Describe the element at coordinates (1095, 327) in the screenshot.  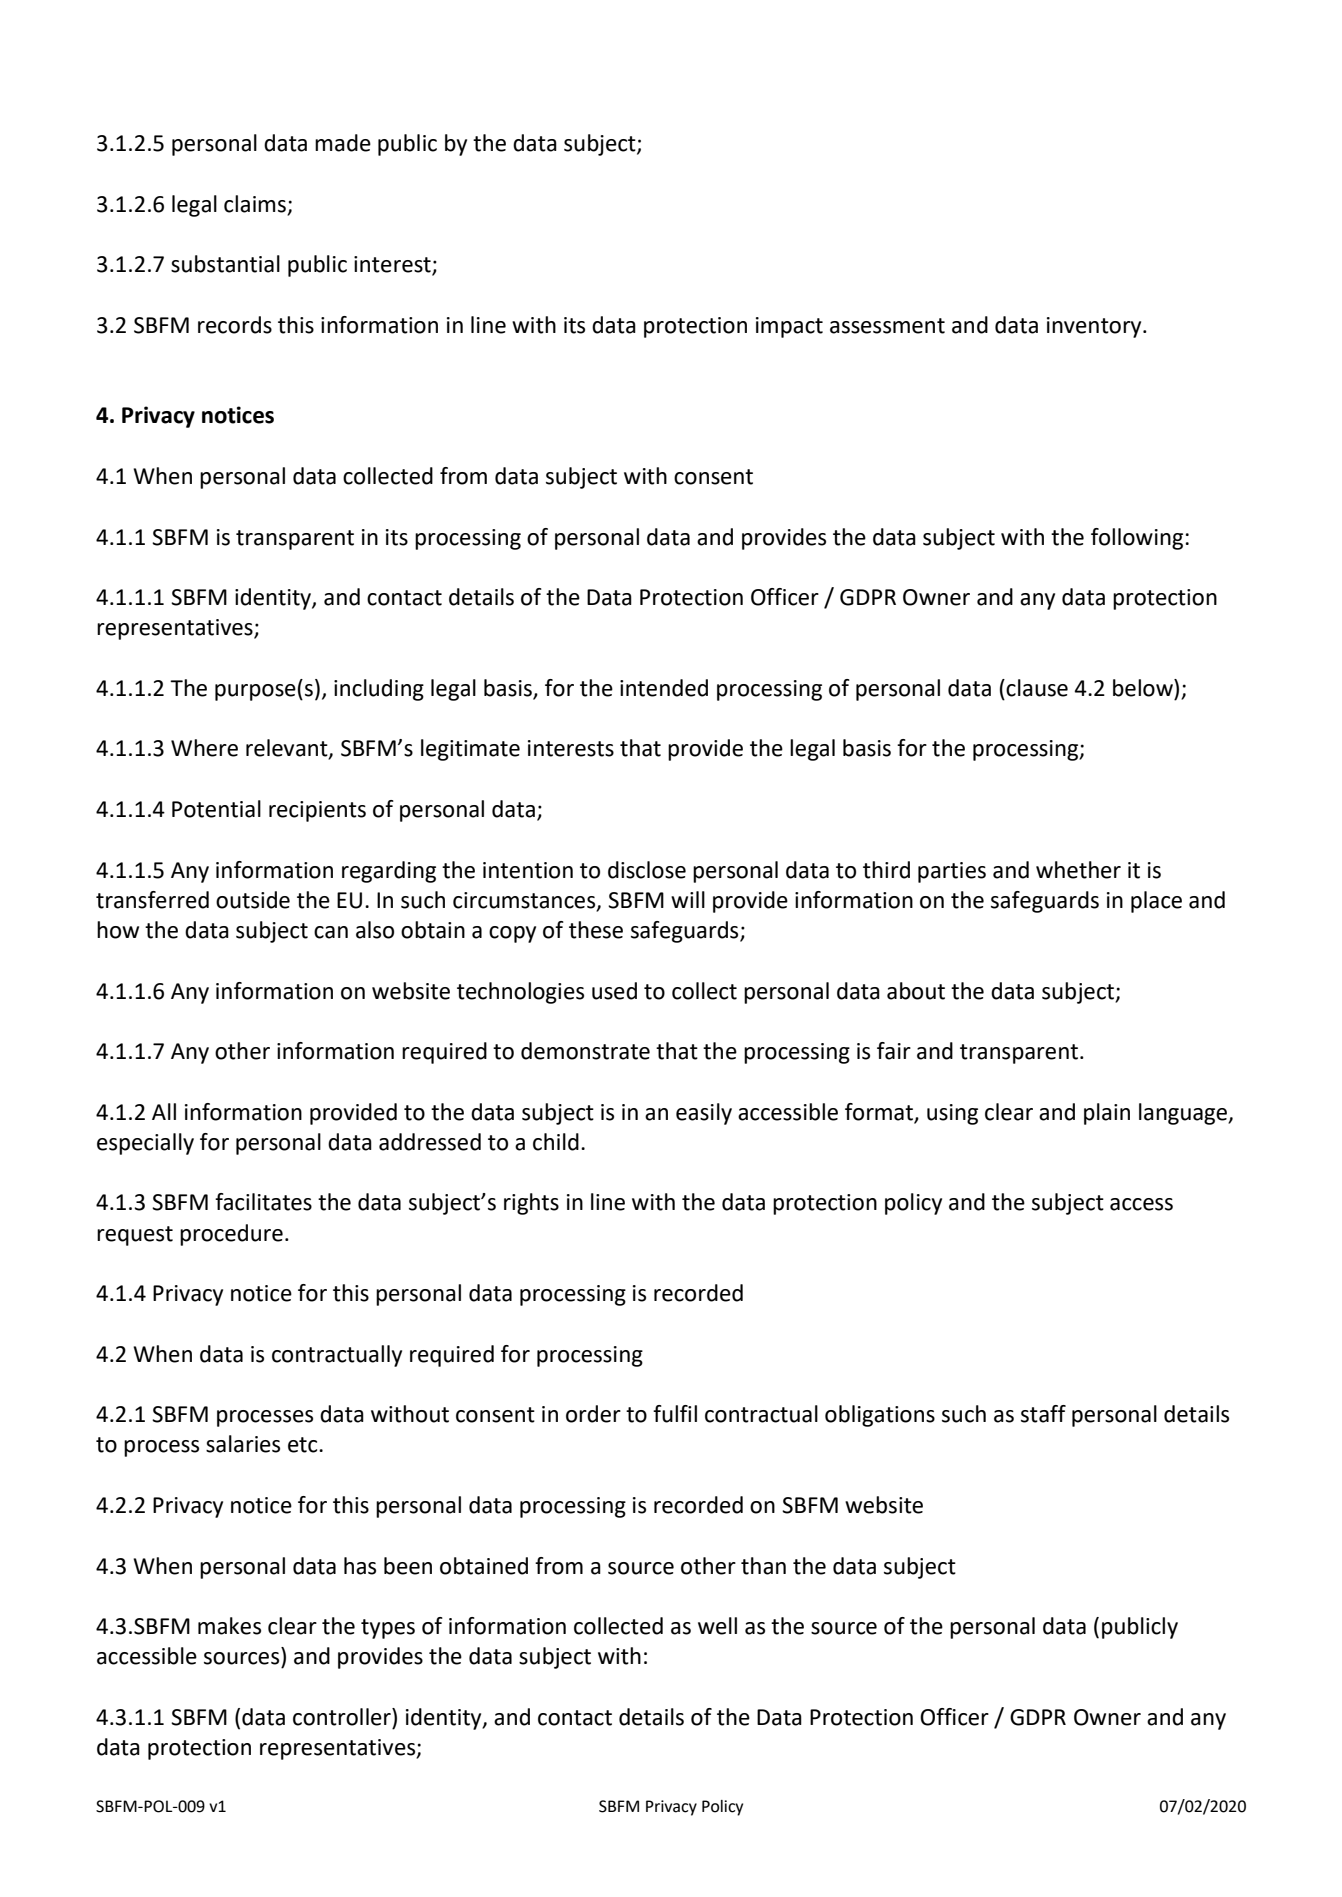
I see `inventory` at that location.
